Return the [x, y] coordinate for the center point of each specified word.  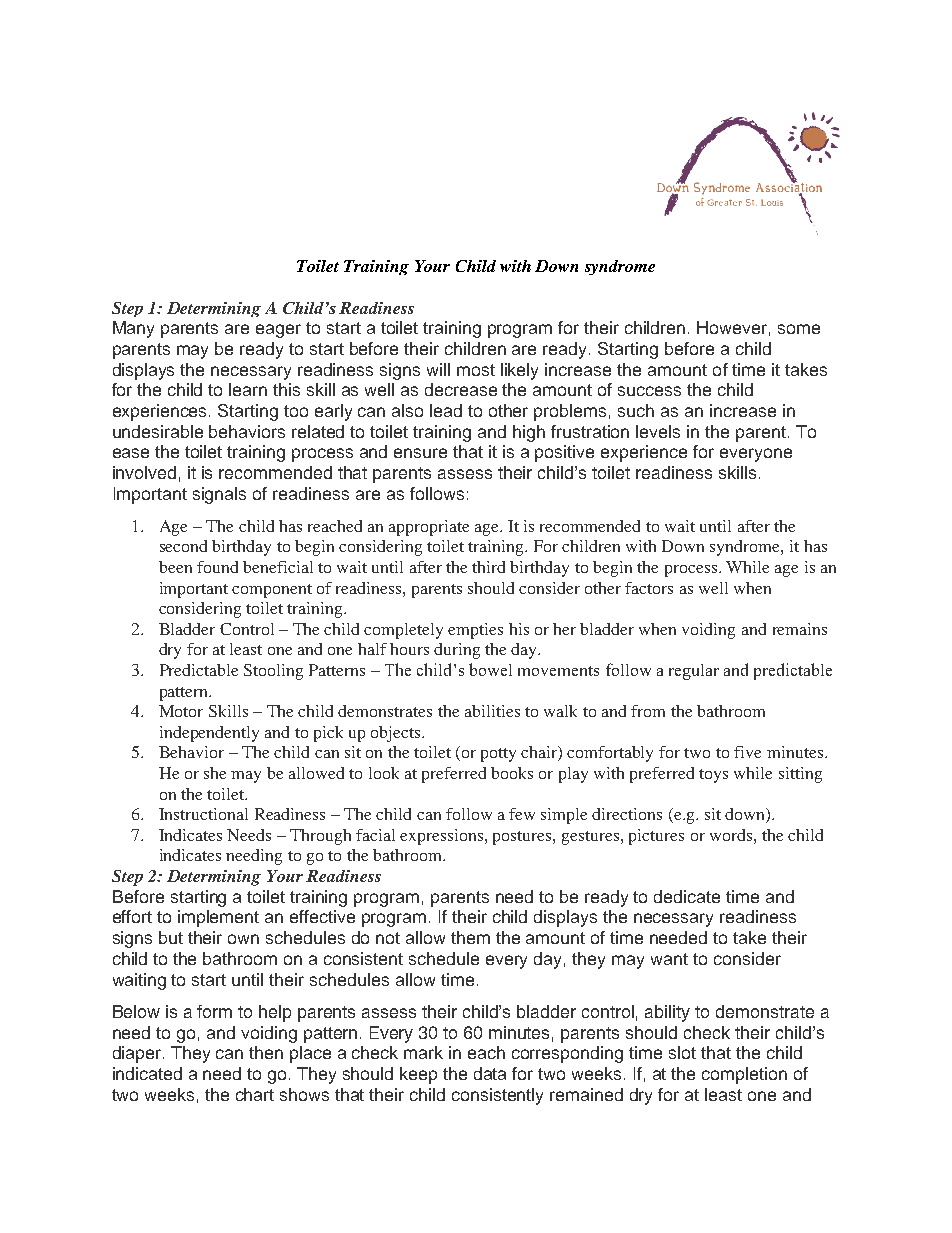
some [799, 329]
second [183, 546]
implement [218, 918]
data [490, 1073]
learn [248, 389]
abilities [492, 711]
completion [744, 1075]
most [476, 370]
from [648, 711]
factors [649, 588]
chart [255, 1094]
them [470, 937]
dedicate [687, 896]
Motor [181, 711]
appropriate [429, 528]
